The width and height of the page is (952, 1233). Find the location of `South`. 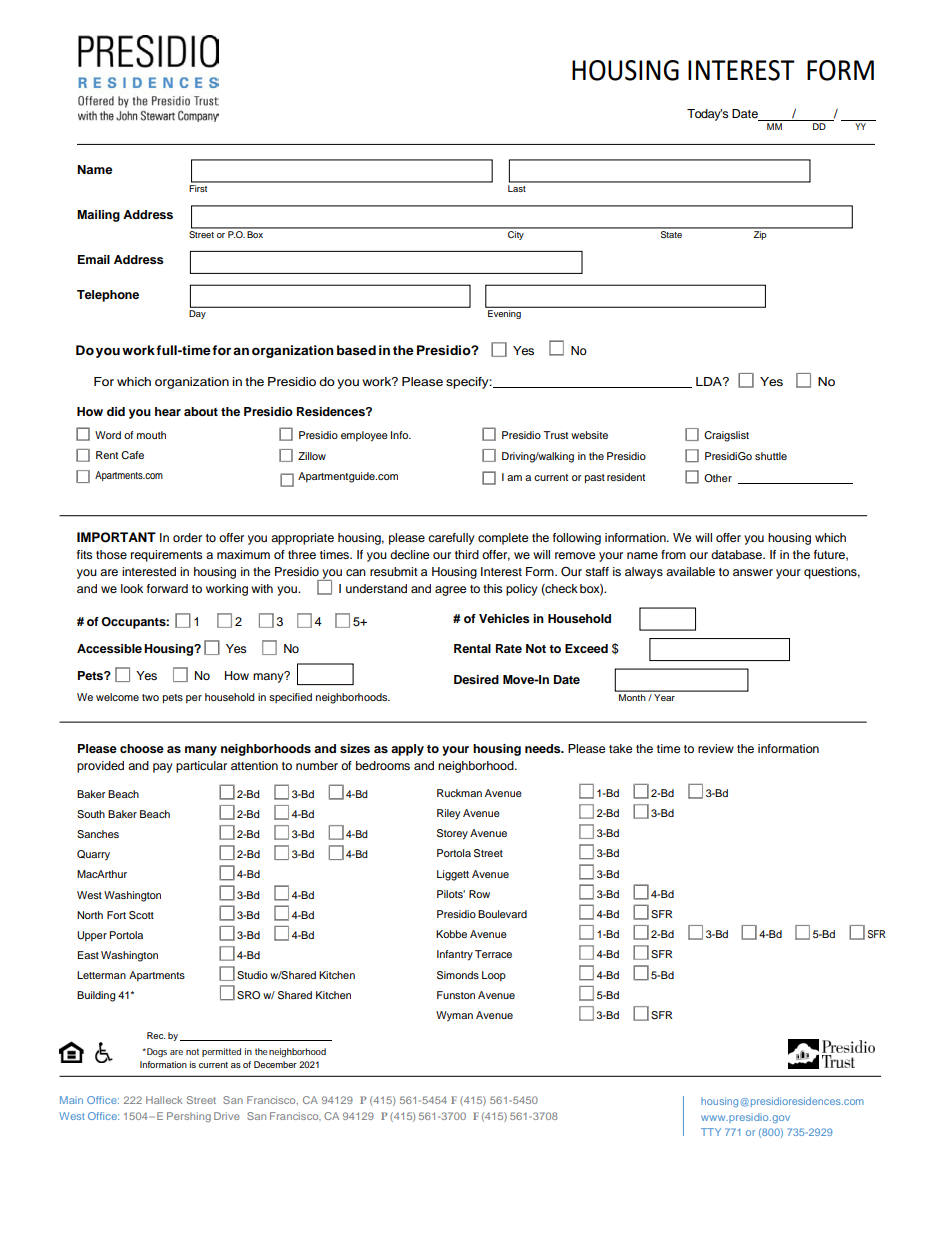

South is located at coordinates (91, 814).
